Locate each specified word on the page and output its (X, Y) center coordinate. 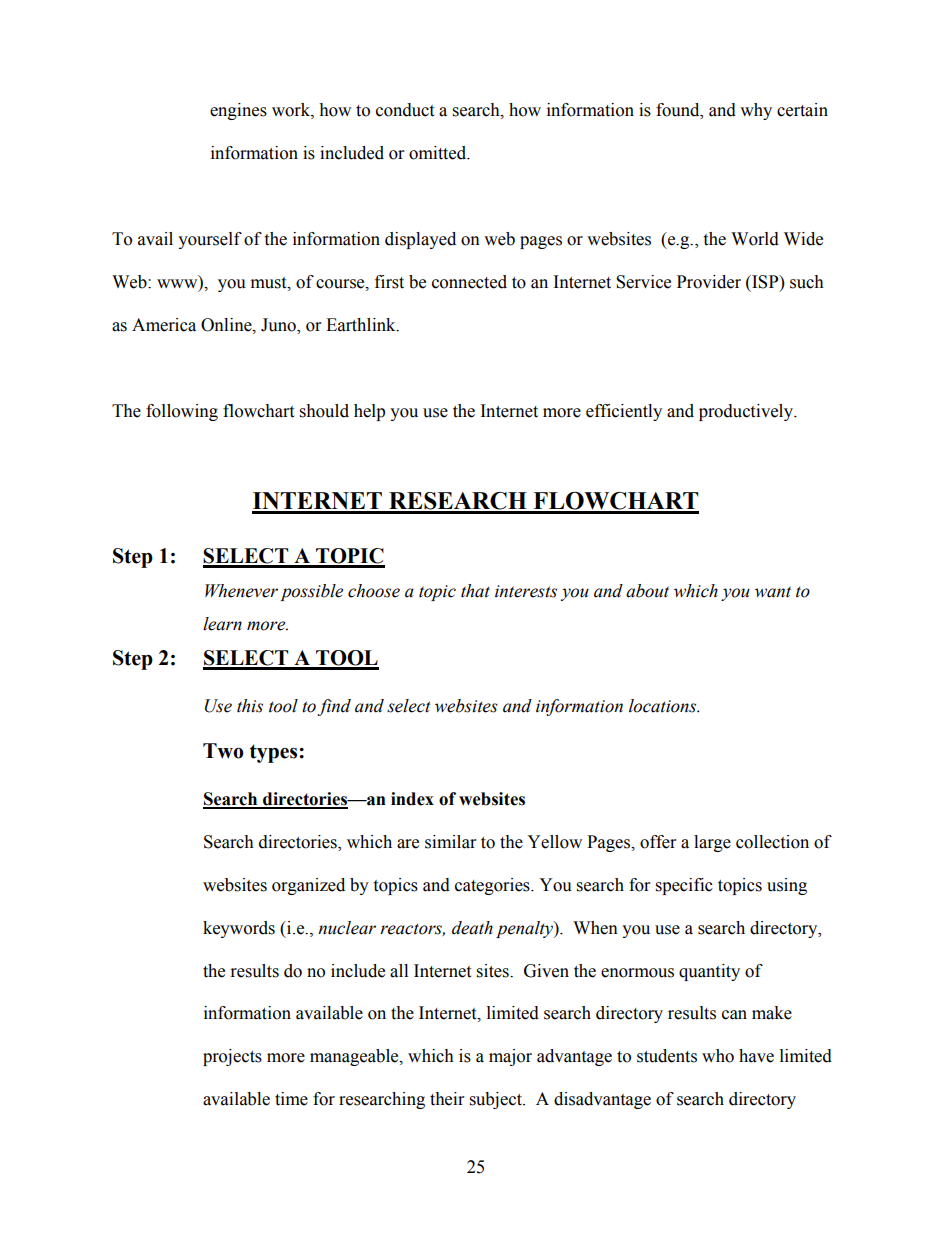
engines (238, 111)
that (475, 591)
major (510, 1057)
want (773, 592)
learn (222, 624)
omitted (439, 153)
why (756, 111)
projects (232, 1057)
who (718, 1056)
